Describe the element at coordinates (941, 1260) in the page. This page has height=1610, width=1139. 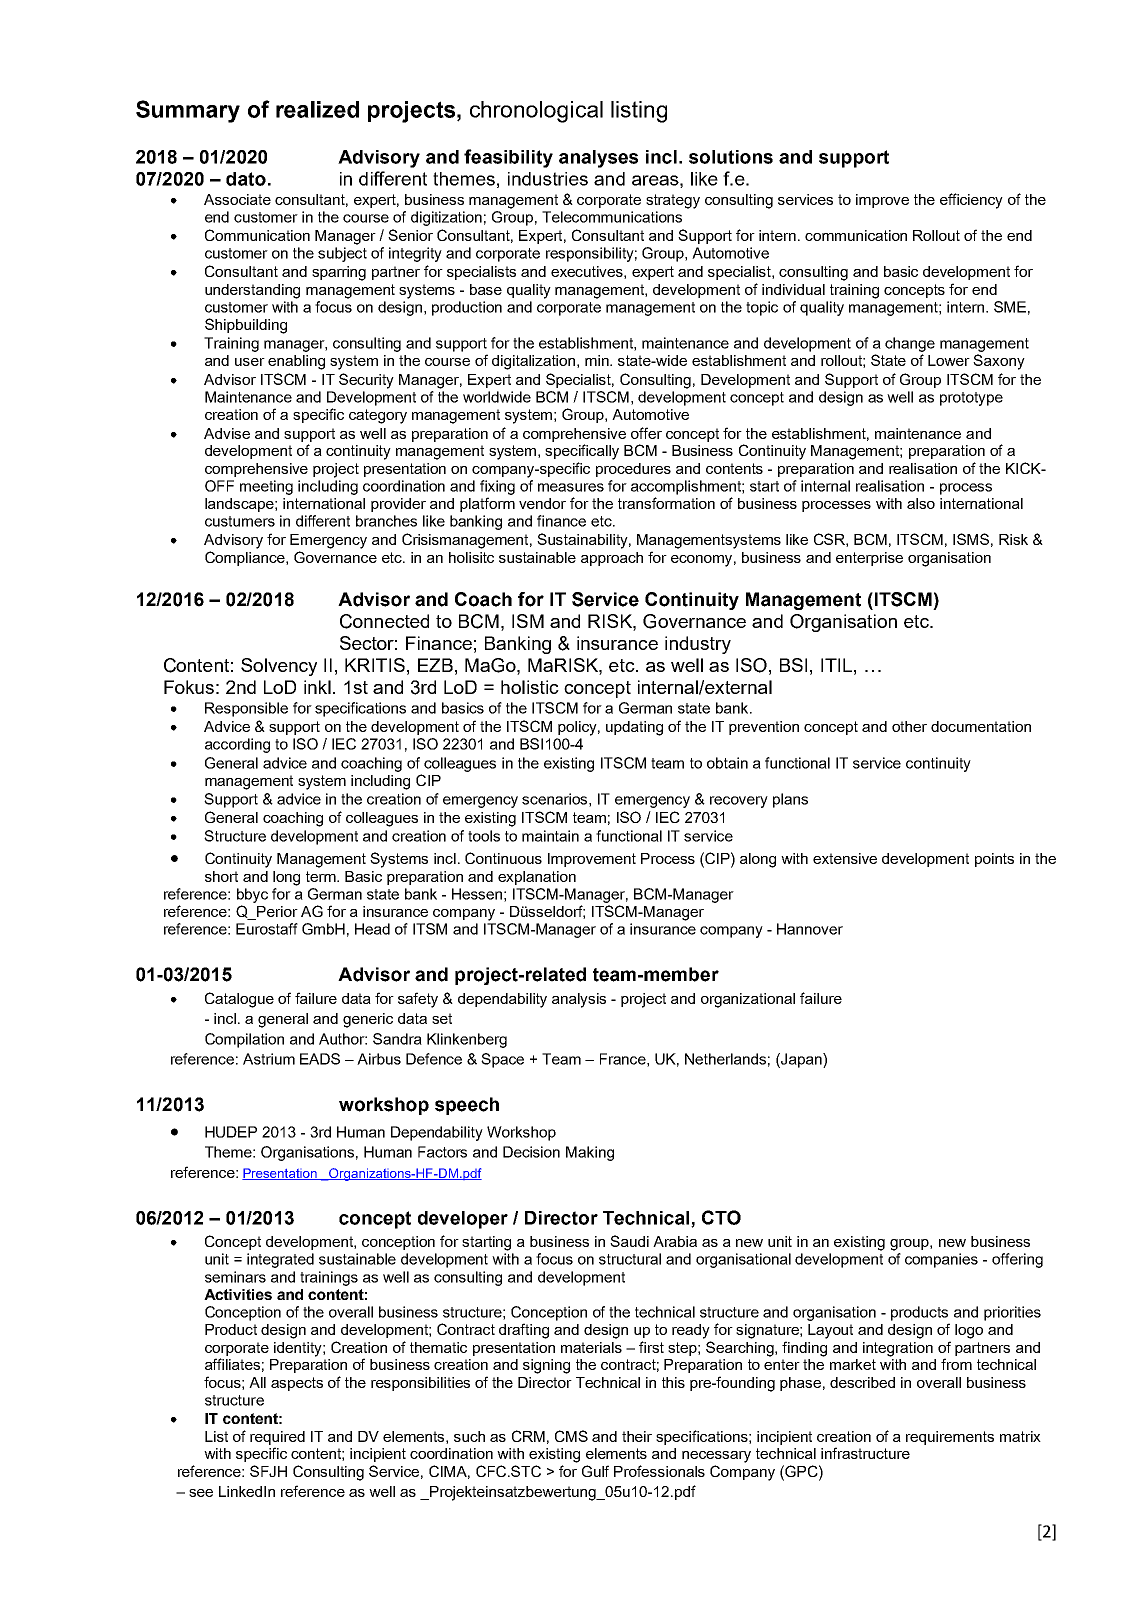
I see `companies` at that location.
